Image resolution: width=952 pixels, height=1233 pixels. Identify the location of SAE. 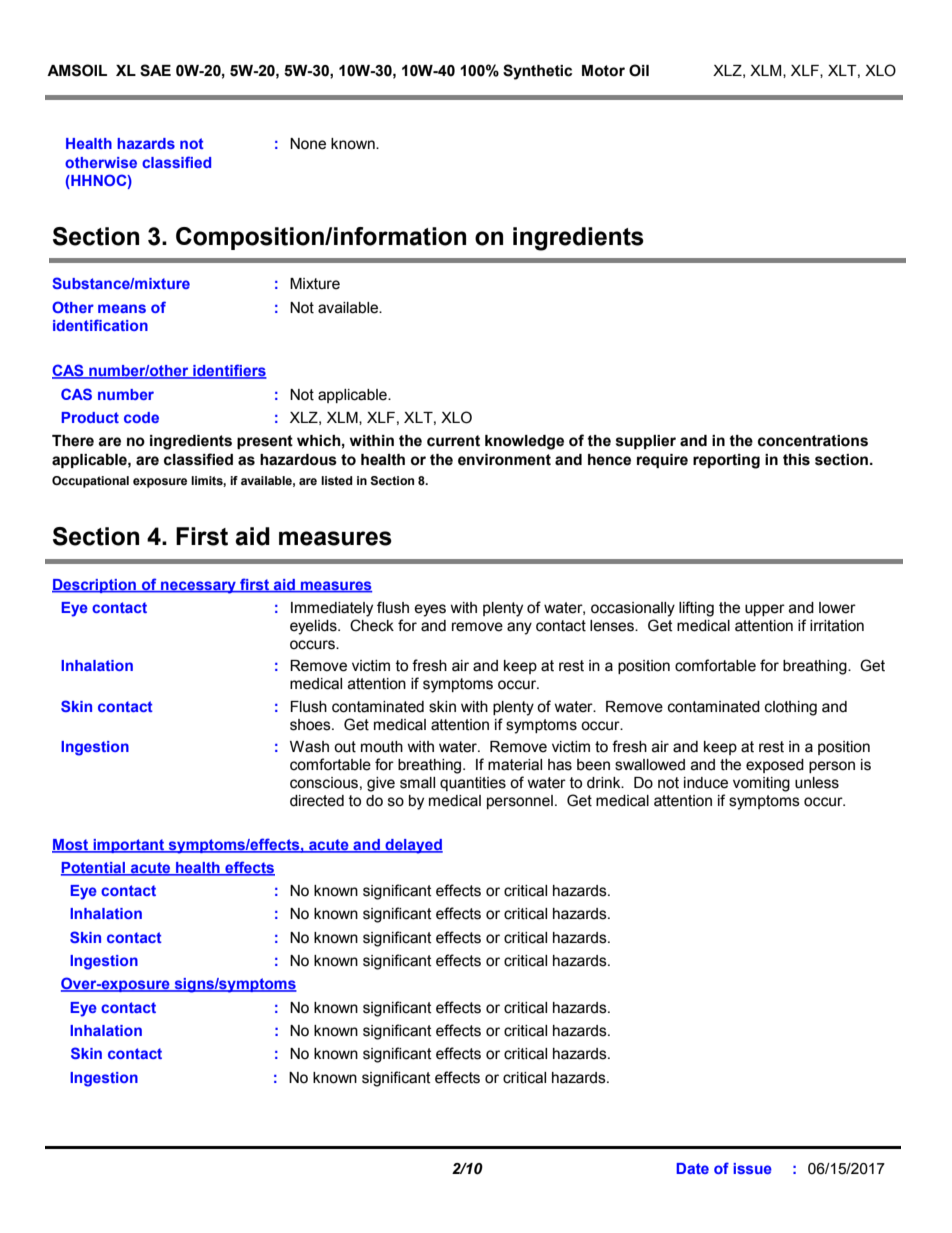
(155, 70).
